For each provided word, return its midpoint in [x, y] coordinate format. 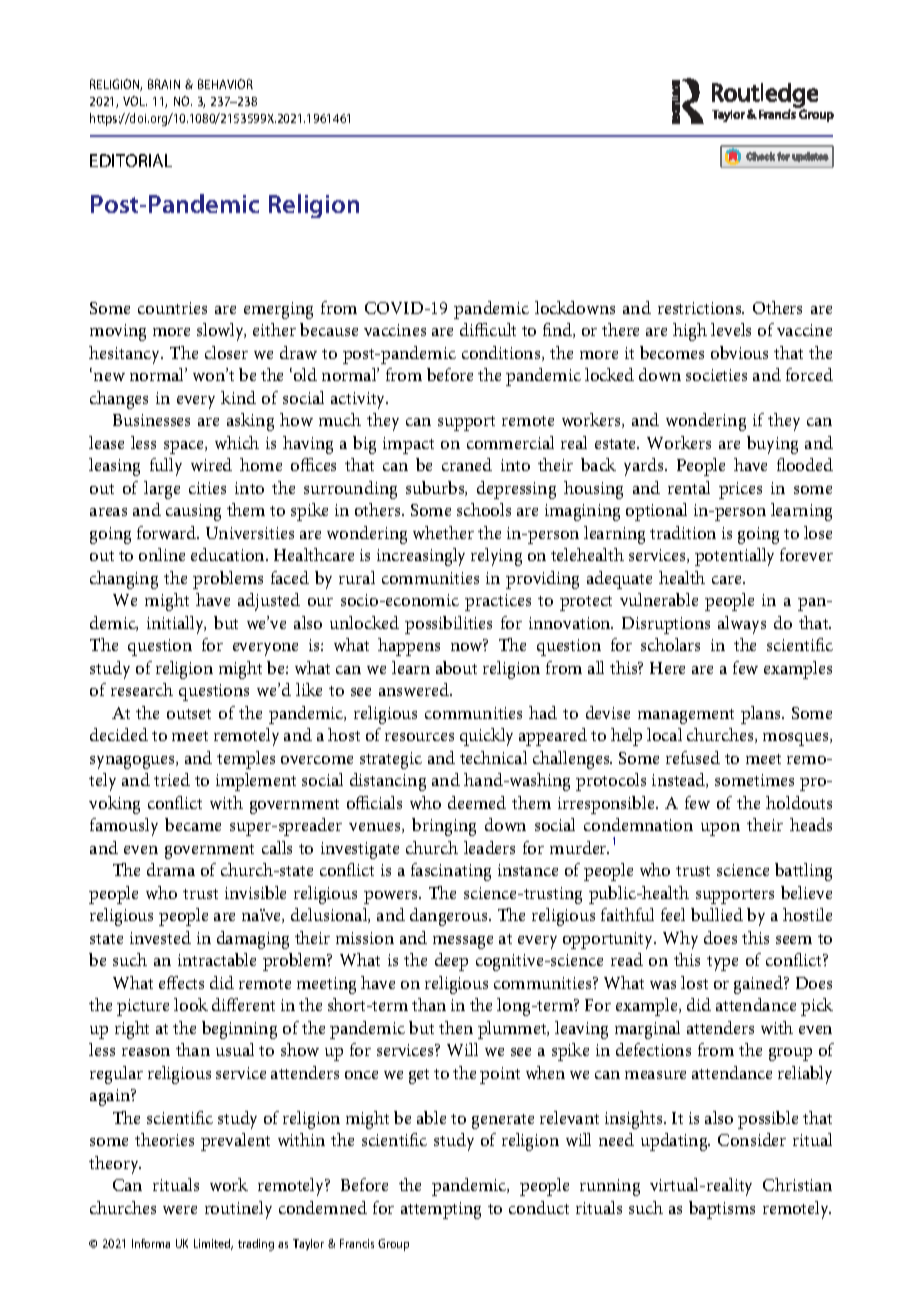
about [456, 667]
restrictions [701, 308]
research [142, 689]
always [742, 625]
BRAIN [164, 84]
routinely [238, 1210]
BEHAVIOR [225, 84]
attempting [441, 1210]
